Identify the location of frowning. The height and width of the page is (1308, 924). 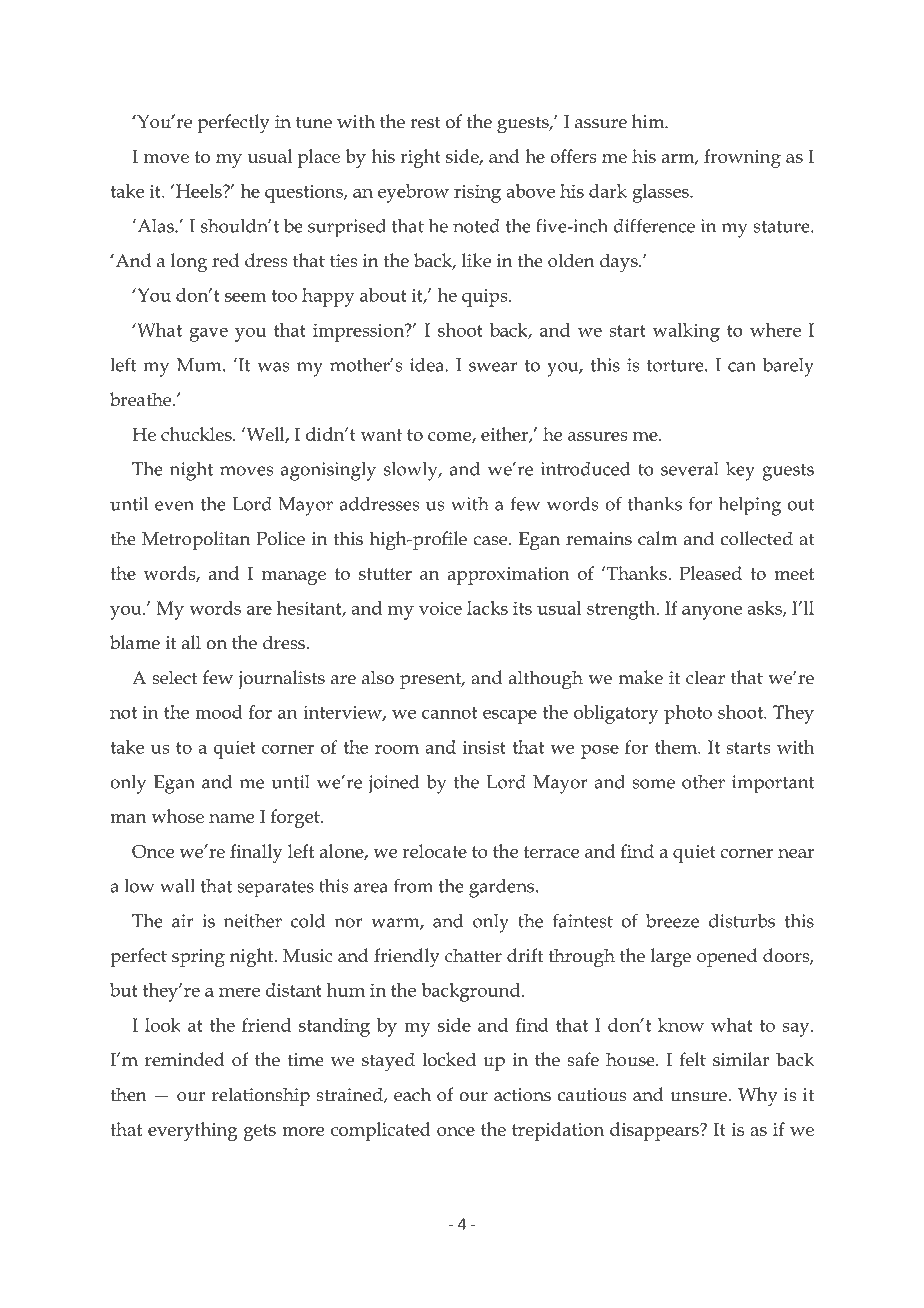
(742, 158).
